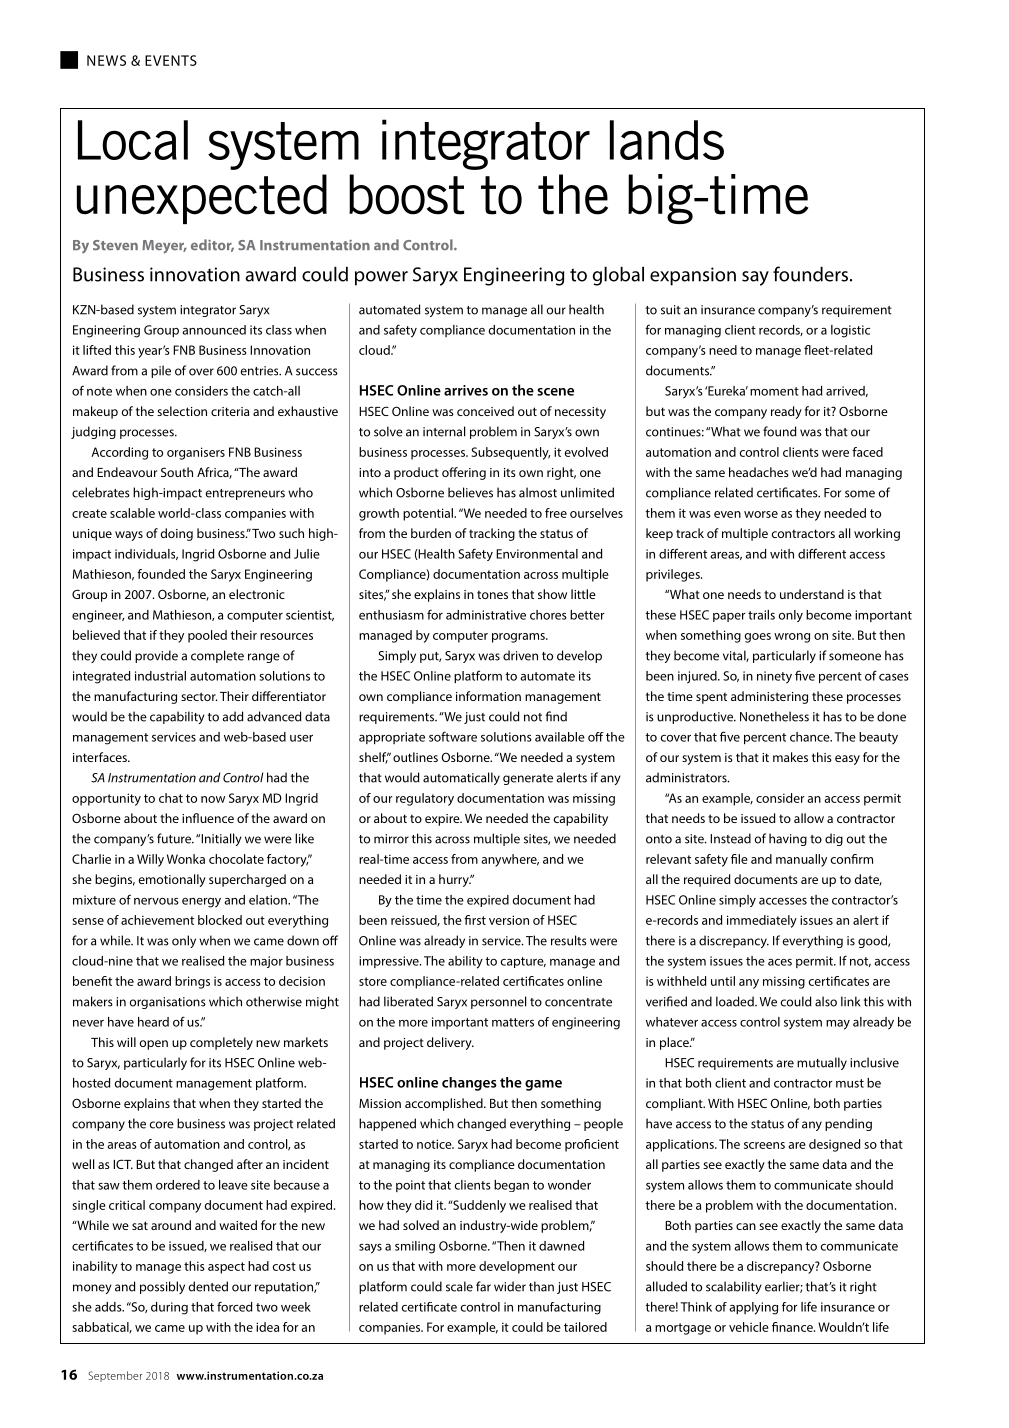 The width and height of the page is (1009, 1428). Describe the element at coordinates (762, 921) in the page. I see `immediately` at that location.
